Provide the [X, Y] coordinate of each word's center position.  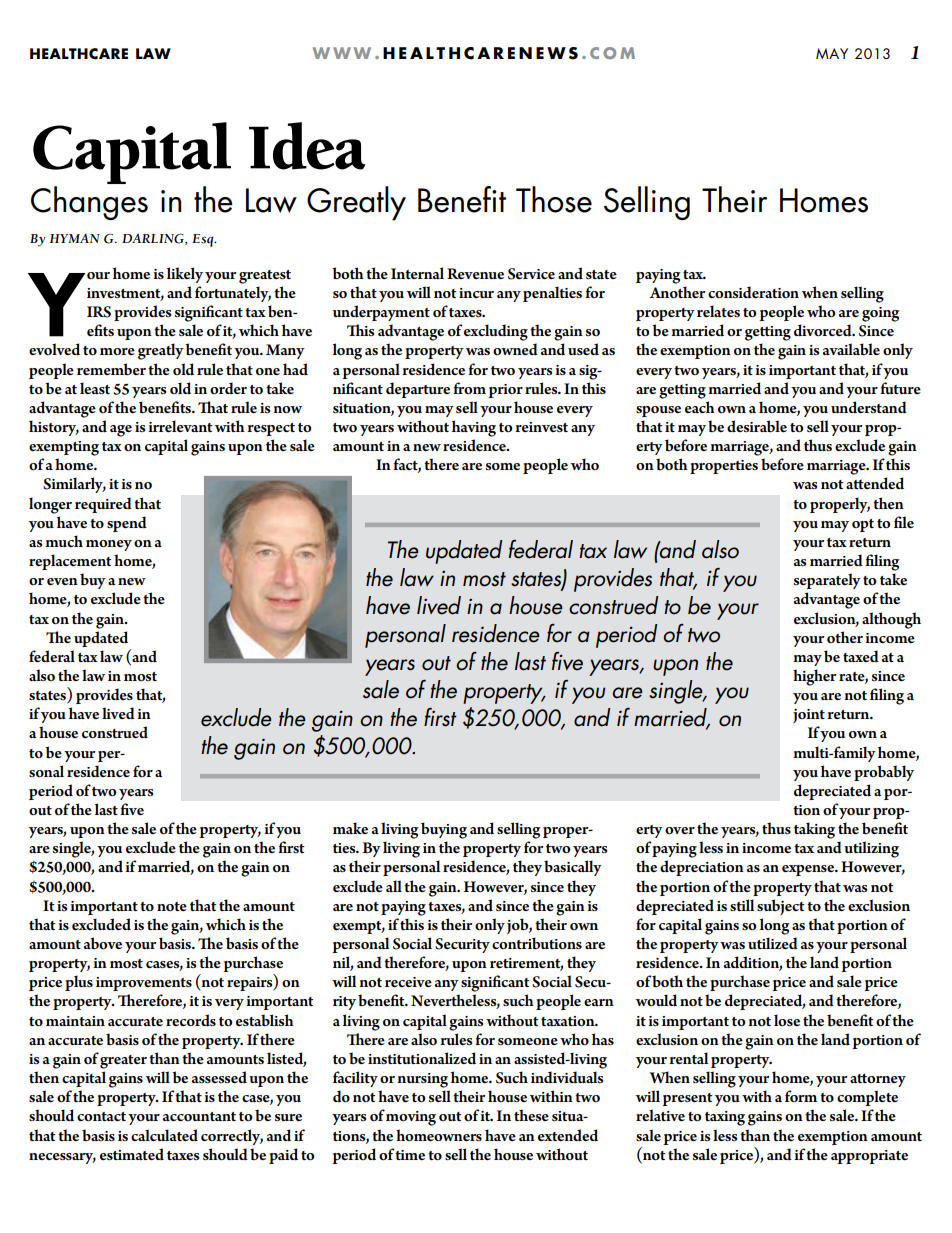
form [801, 1096]
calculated [164, 1135]
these [531, 1115]
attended [875, 483]
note [172, 906]
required [103, 505]
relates [718, 311]
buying [444, 830]
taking [814, 830]
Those [554, 199]
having [474, 428]
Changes [89, 203]
